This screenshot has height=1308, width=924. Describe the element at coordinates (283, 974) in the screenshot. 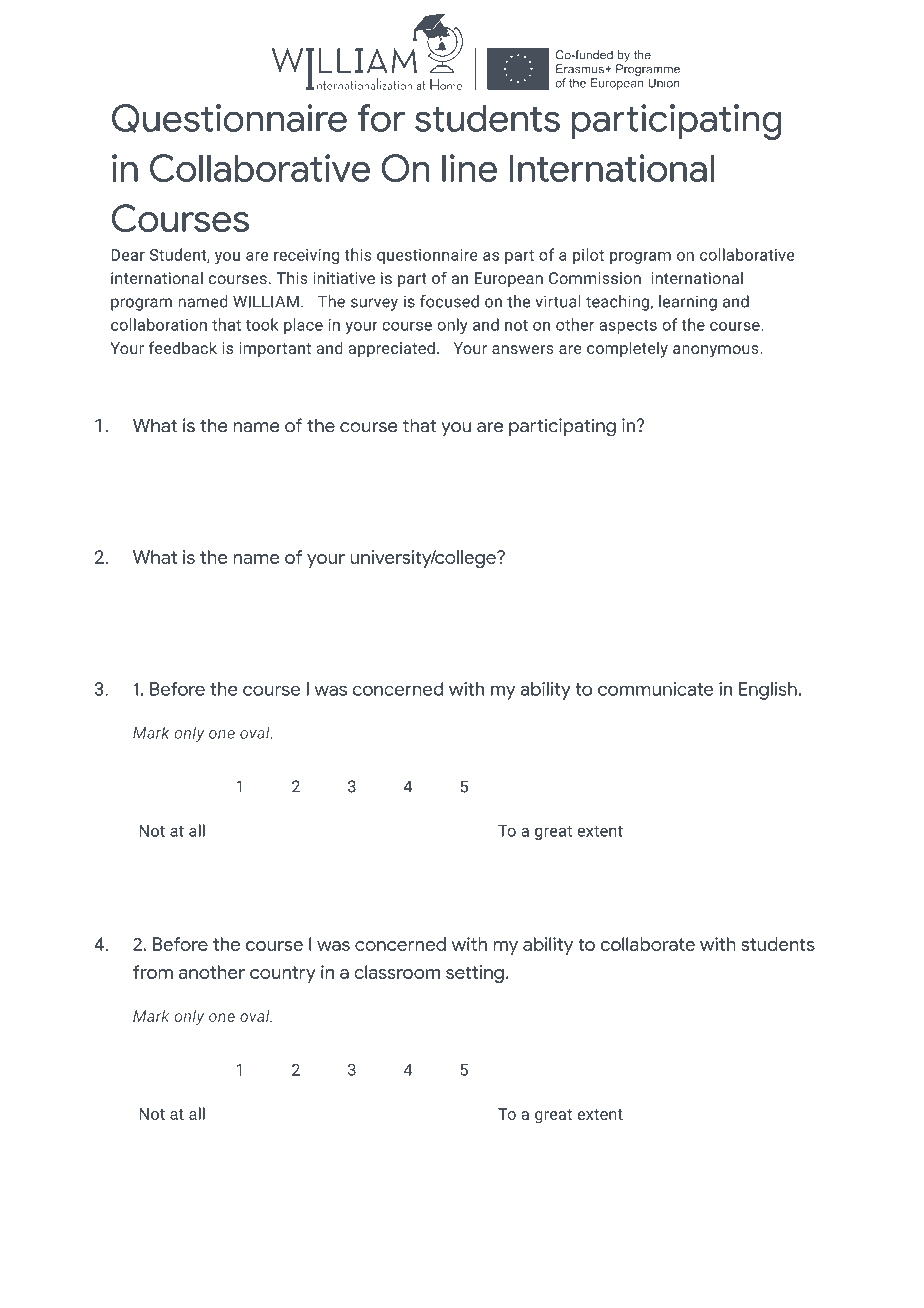

I see `country` at that location.
